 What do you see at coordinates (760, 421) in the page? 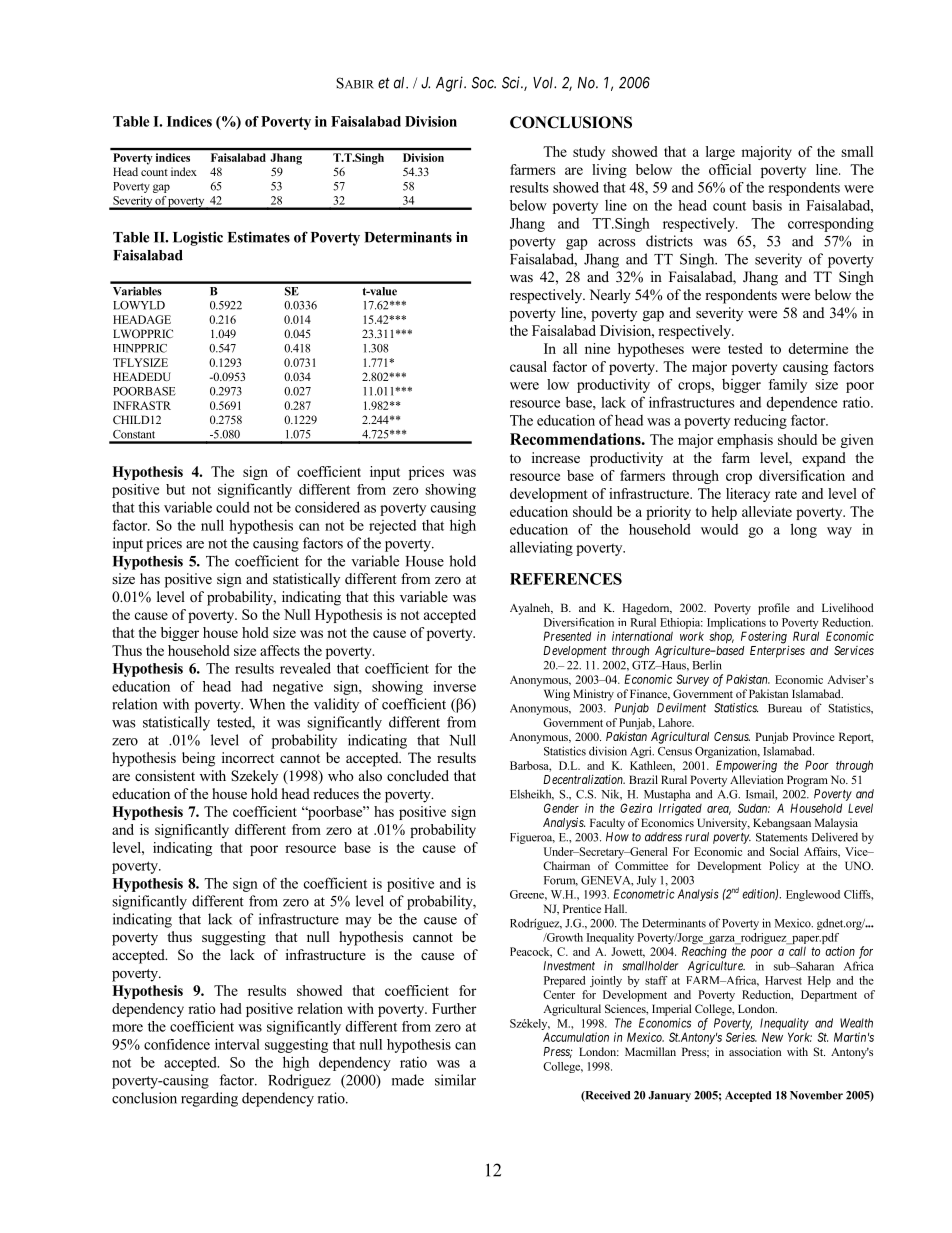
I see `reducing` at bounding box center [760, 421].
